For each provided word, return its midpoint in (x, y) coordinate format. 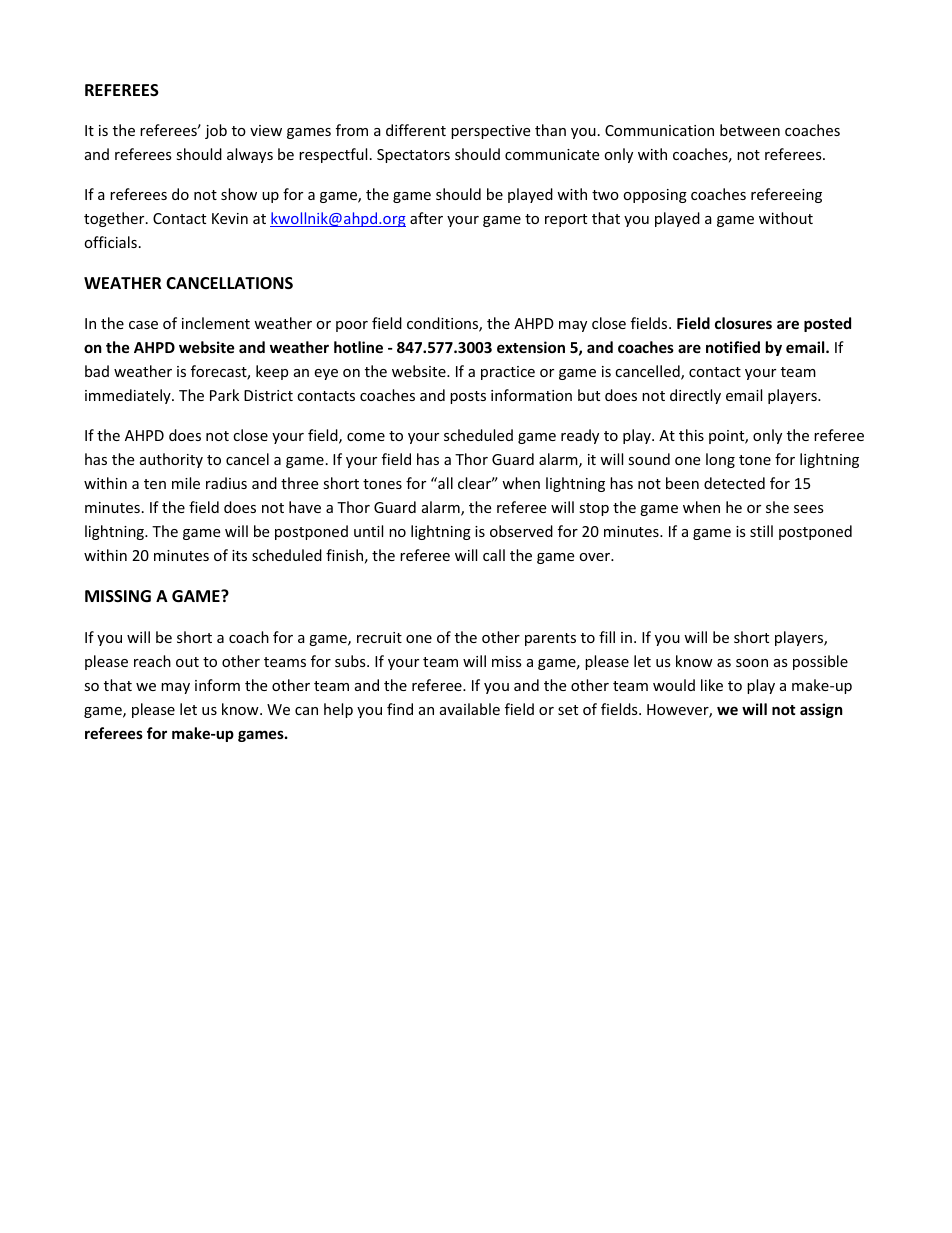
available (470, 709)
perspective (490, 132)
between (750, 130)
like (712, 685)
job (216, 131)
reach (152, 661)
